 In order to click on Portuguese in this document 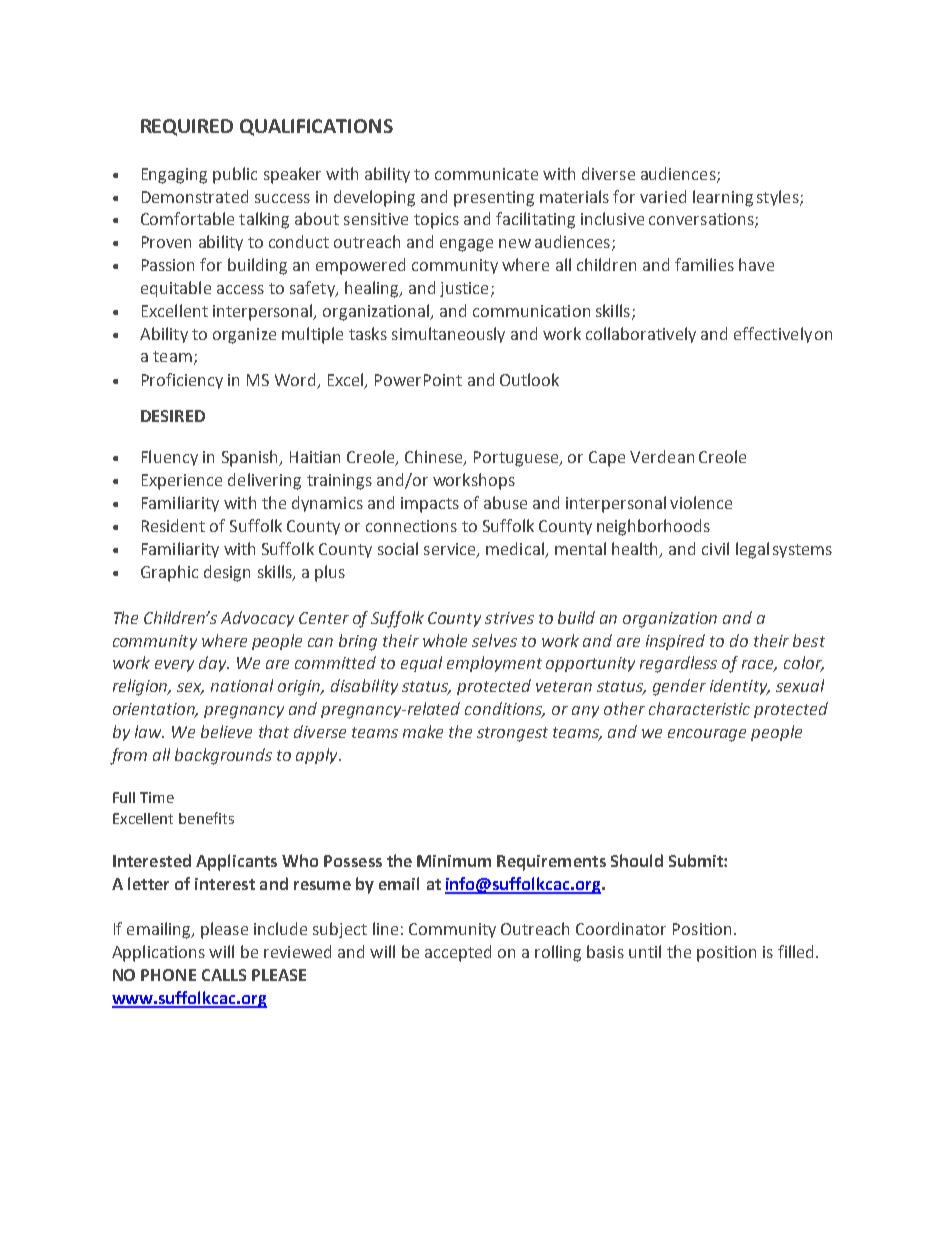, I will do `click(517, 459)`.
